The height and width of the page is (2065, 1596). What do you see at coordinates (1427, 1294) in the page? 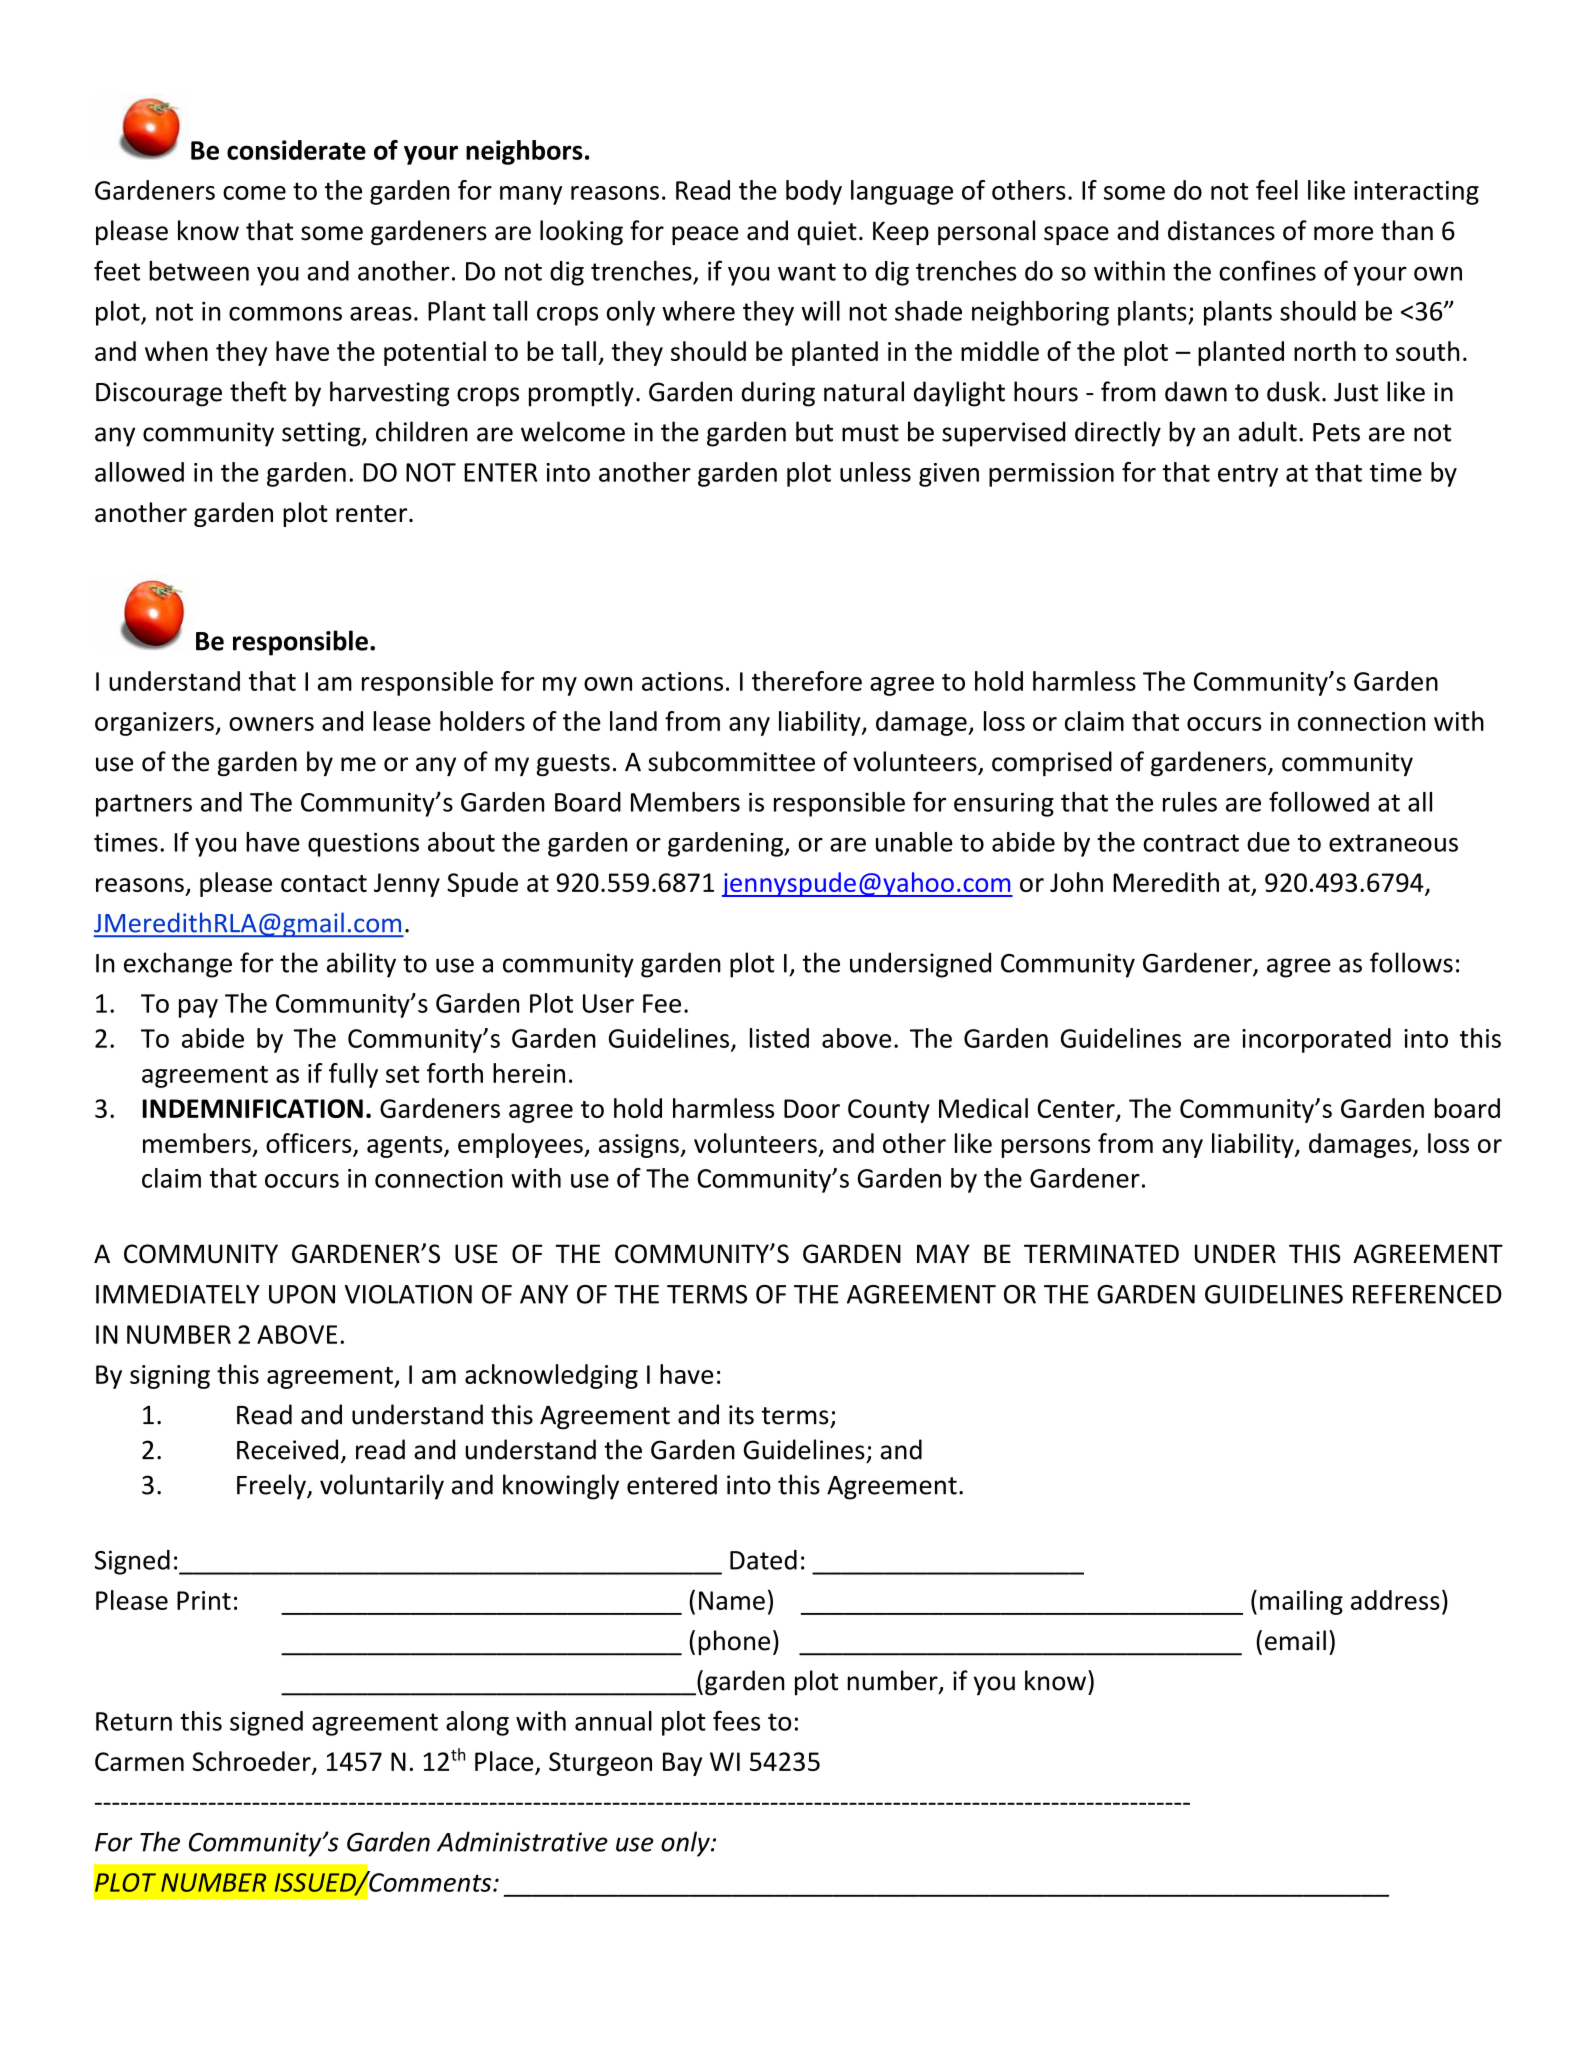
I see `REFERENCED` at bounding box center [1427, 1294].
